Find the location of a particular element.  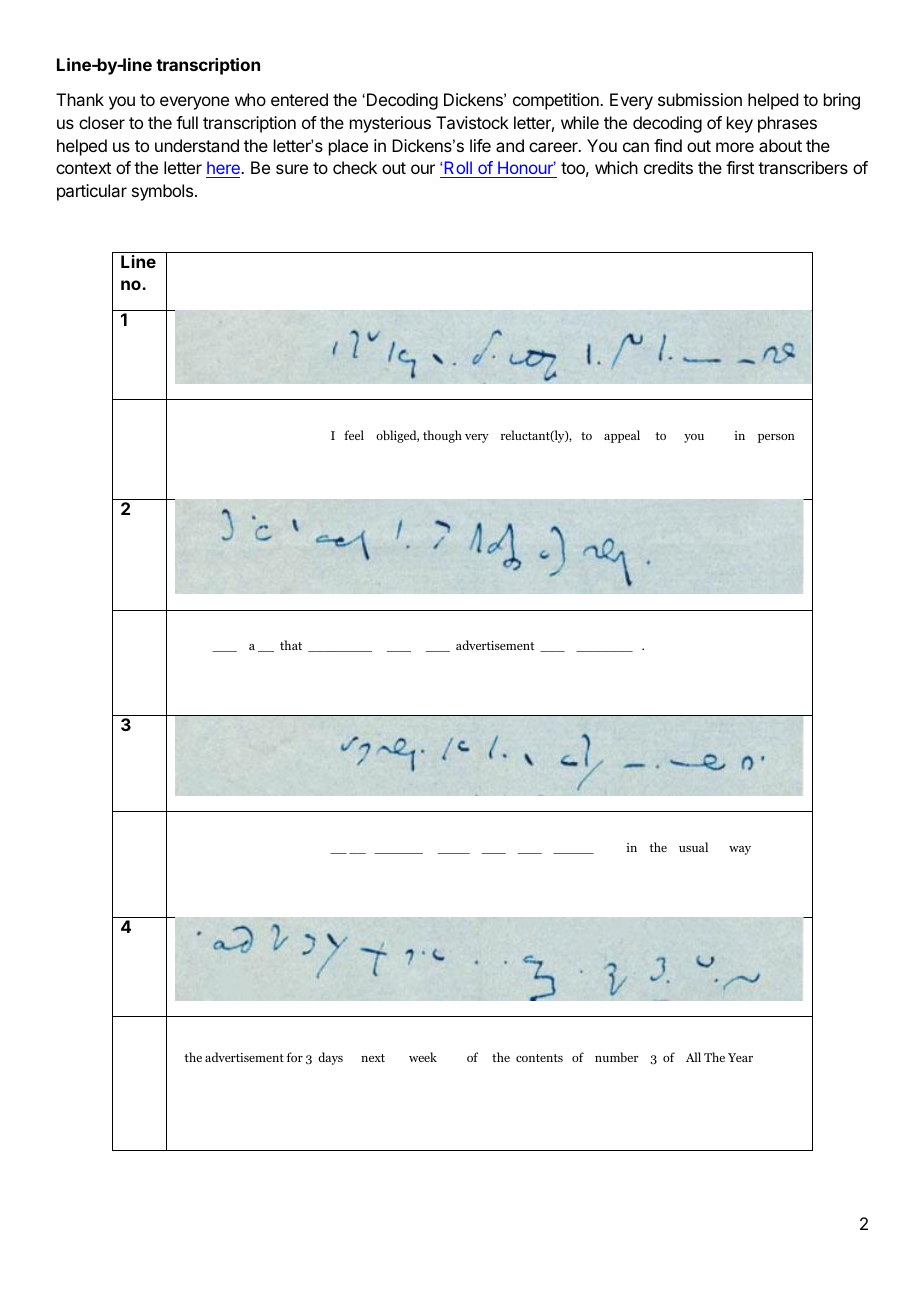

for is located at coordinates (294, 1057).
